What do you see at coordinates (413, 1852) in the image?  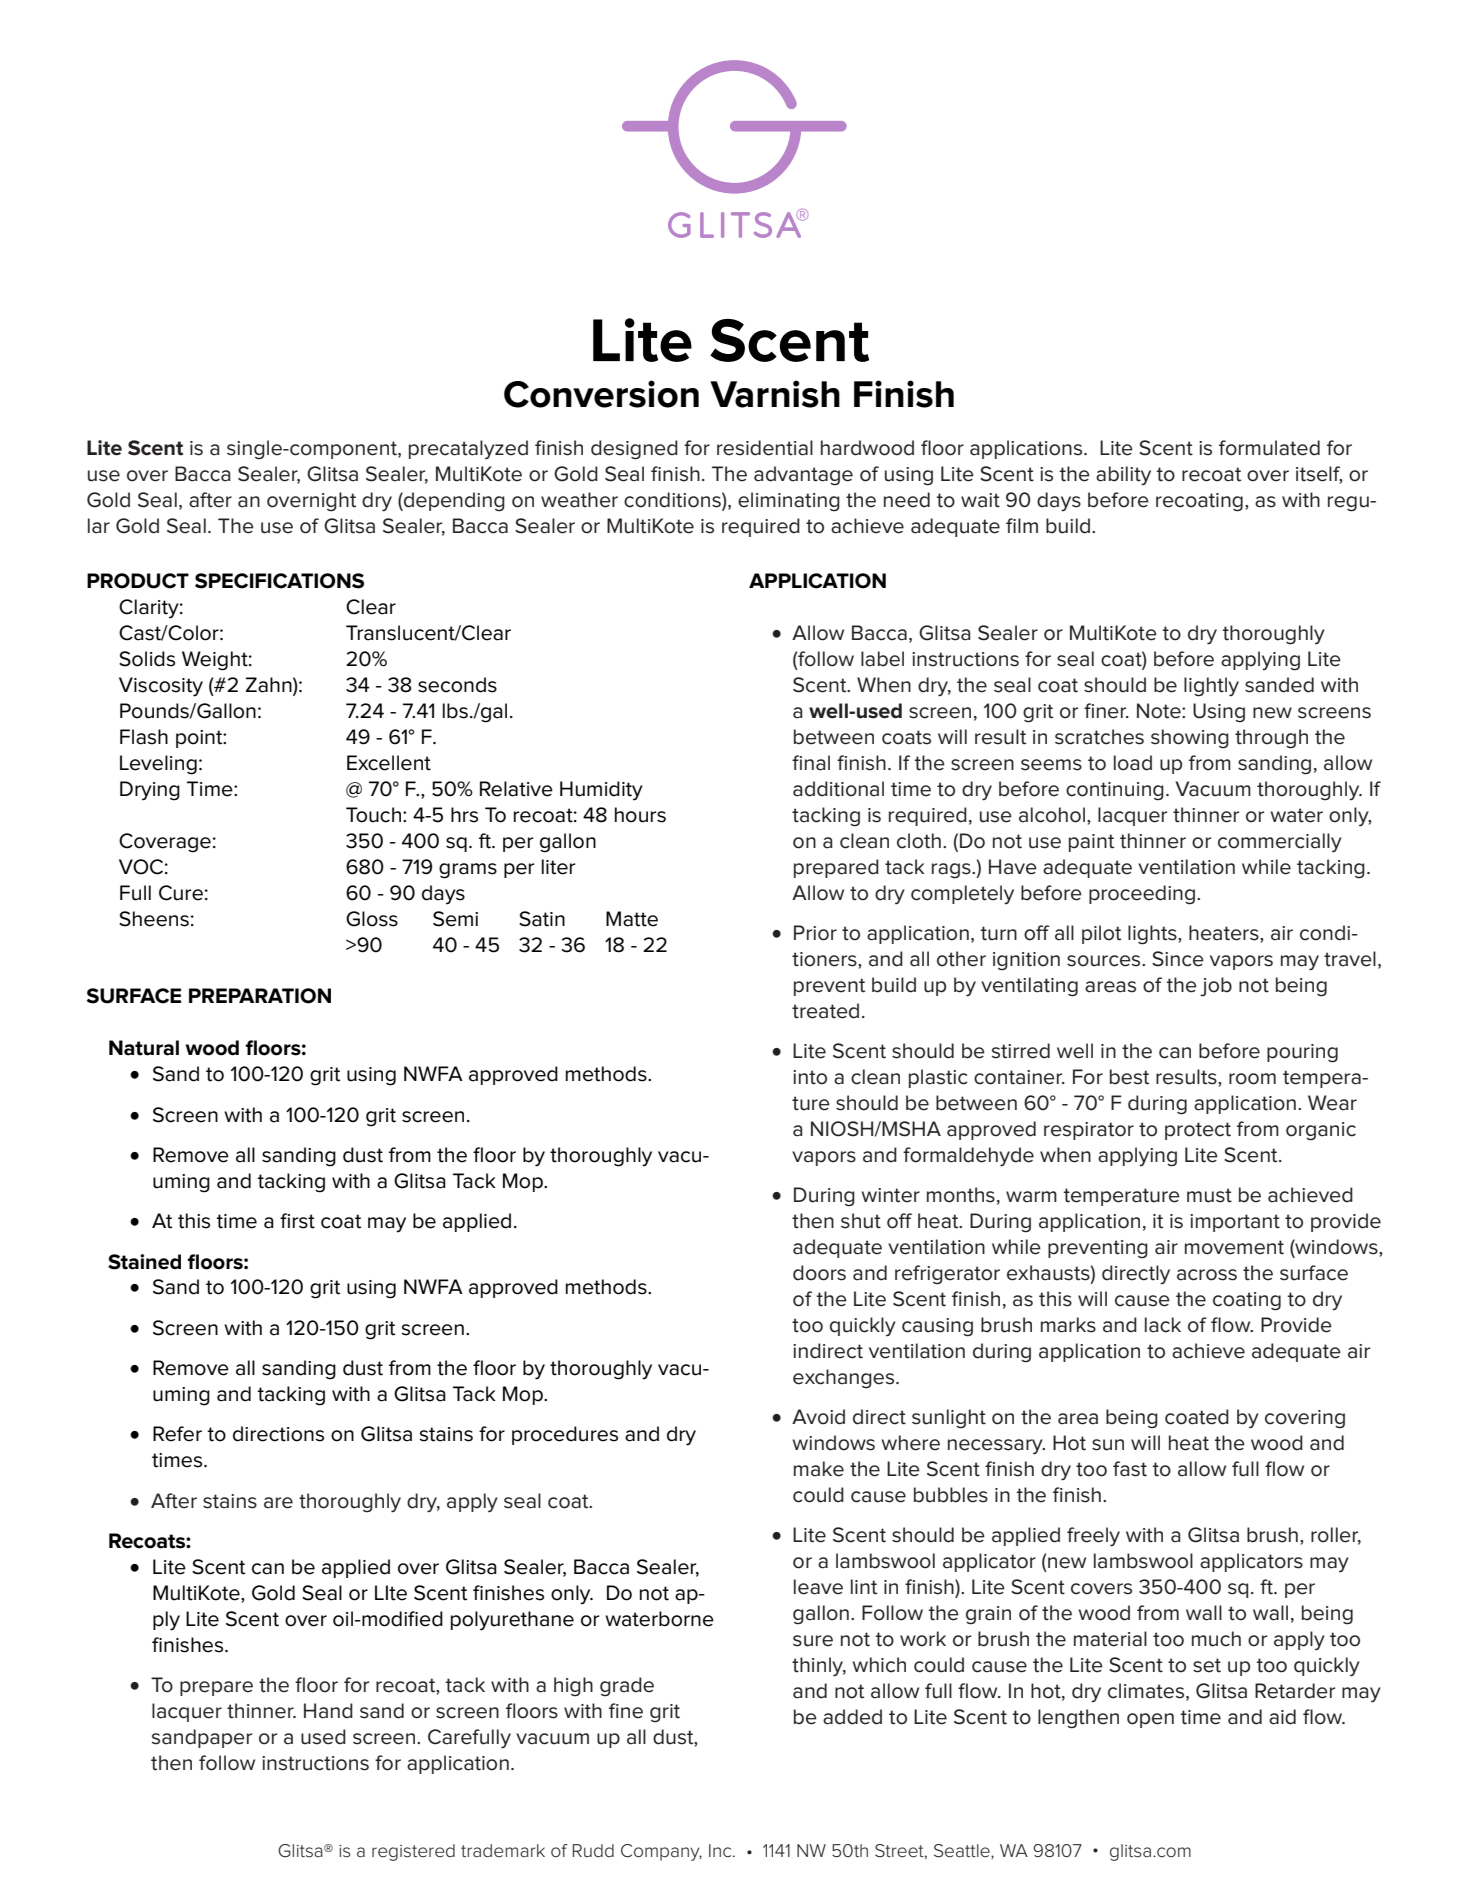 I see `registered` at bounding box center [413, 1852].
